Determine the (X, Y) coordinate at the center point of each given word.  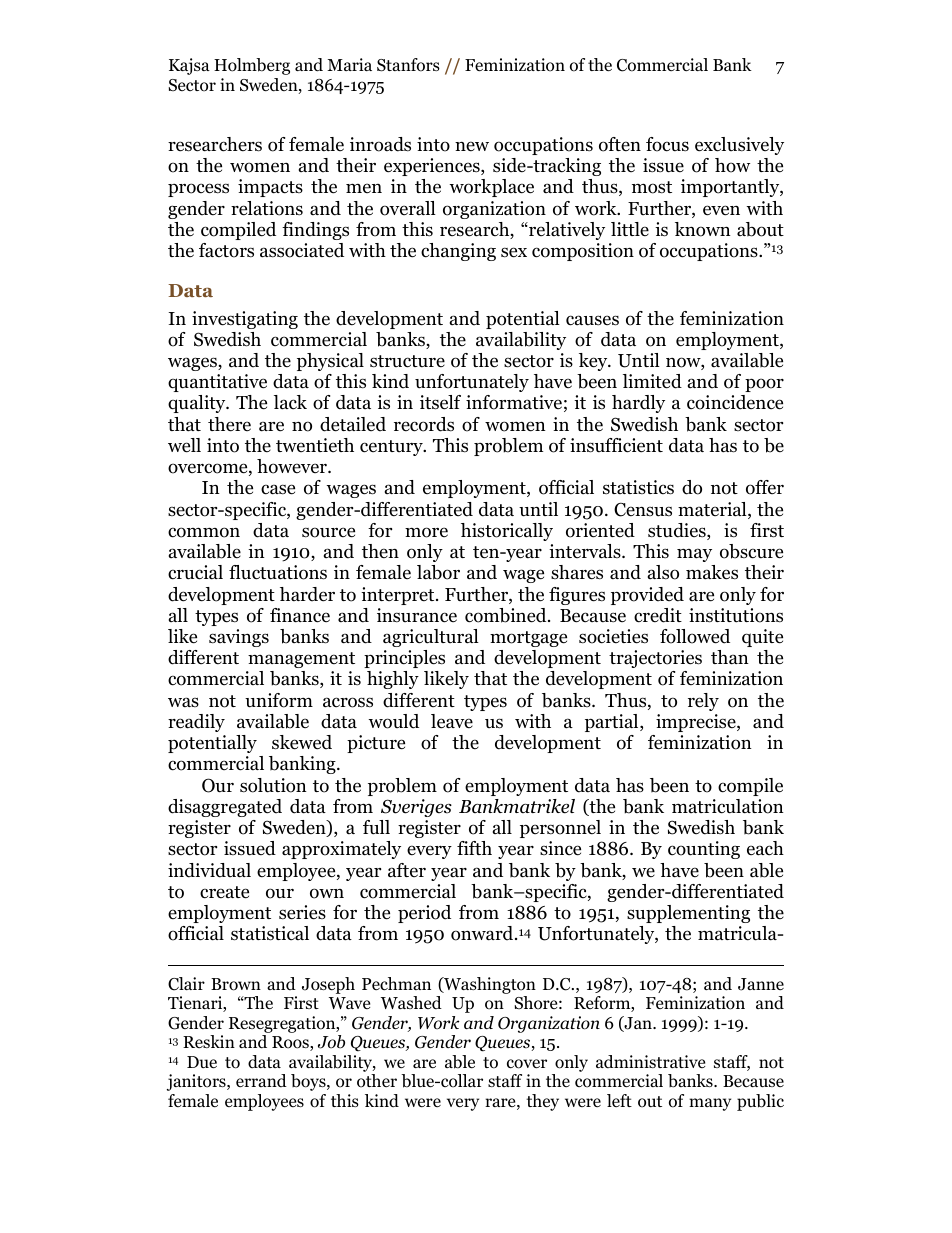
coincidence (735, 402)
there (229, 424)
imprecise (697, 723)
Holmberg (252, 66)
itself (440, 402)
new (472, 146)
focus (667, 144)
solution (273, 785)
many (710, 1104)
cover (527, 1064)
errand (261, 1080)
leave (452, 721)
